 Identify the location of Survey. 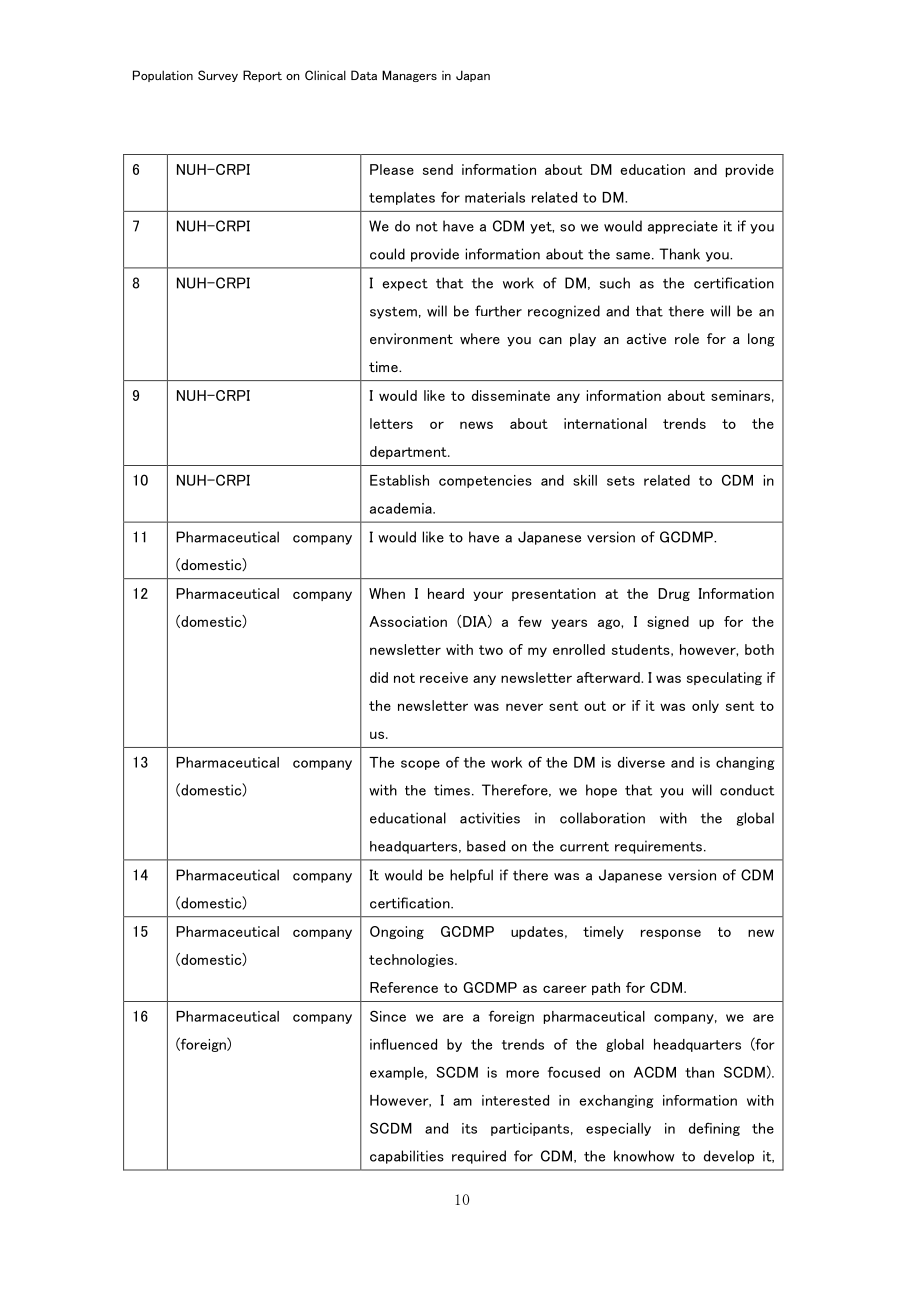
(218, 76).
